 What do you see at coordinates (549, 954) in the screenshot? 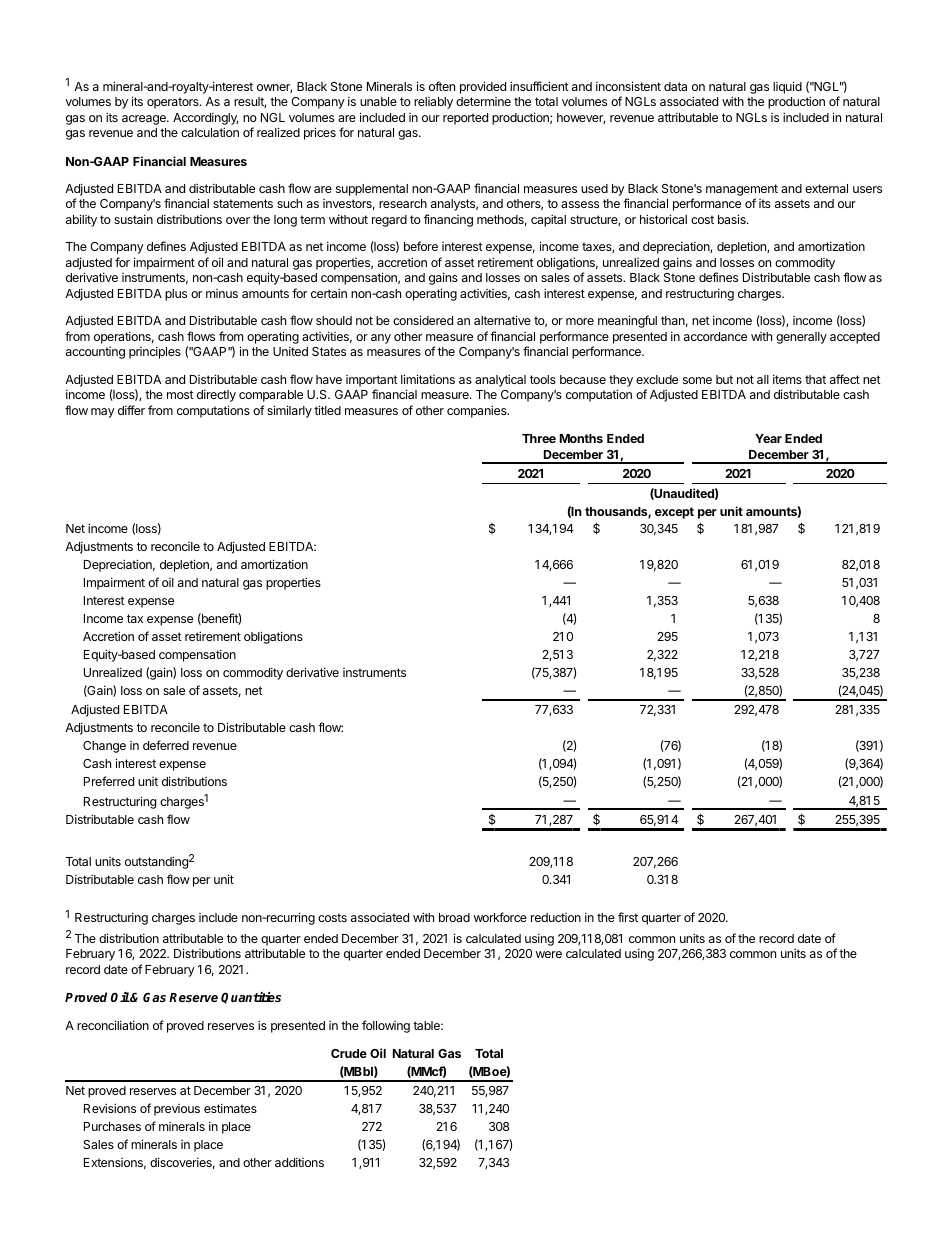
I see `were` at bounding box center [549, 954].
